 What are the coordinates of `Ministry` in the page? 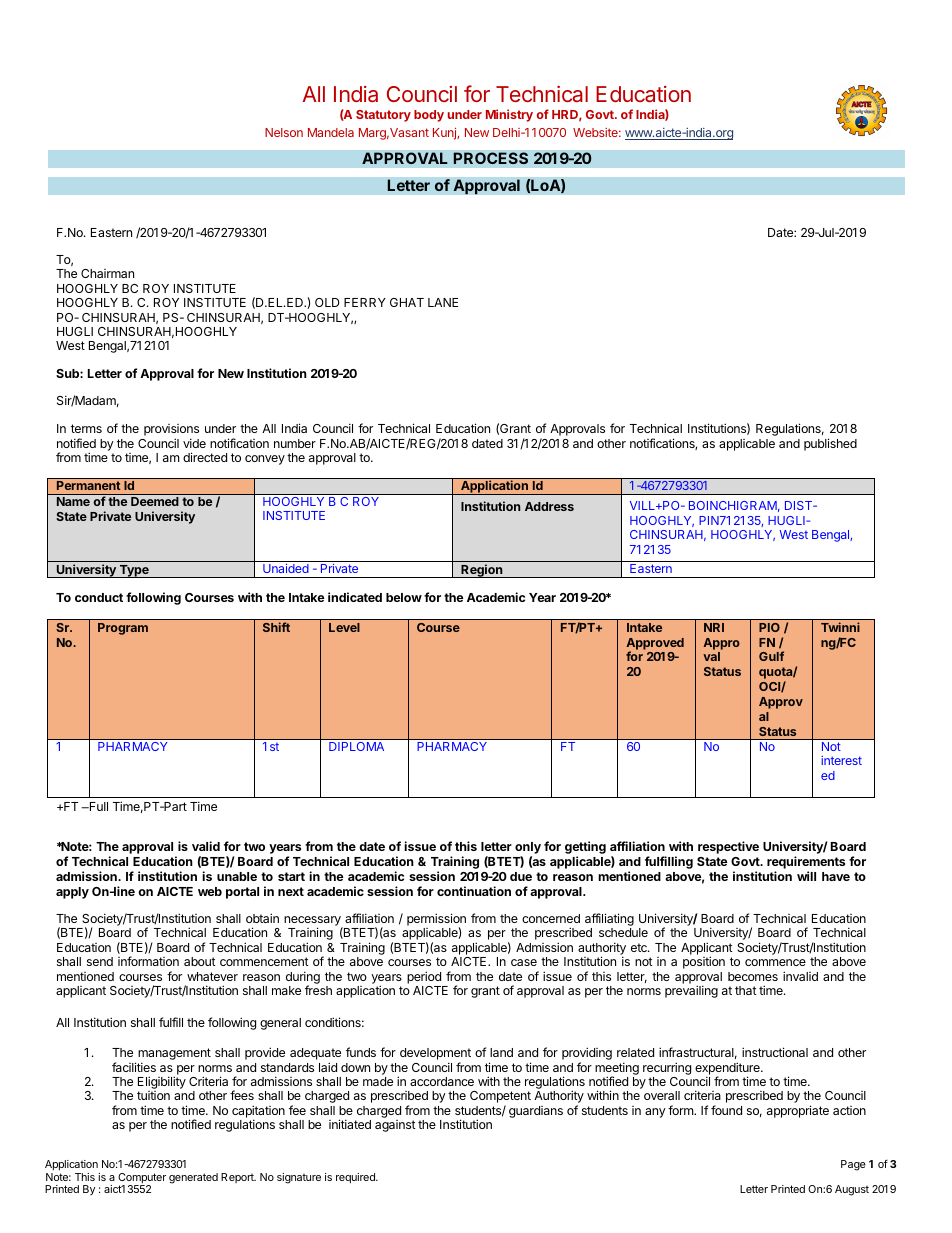 It's located at (509, 115).
